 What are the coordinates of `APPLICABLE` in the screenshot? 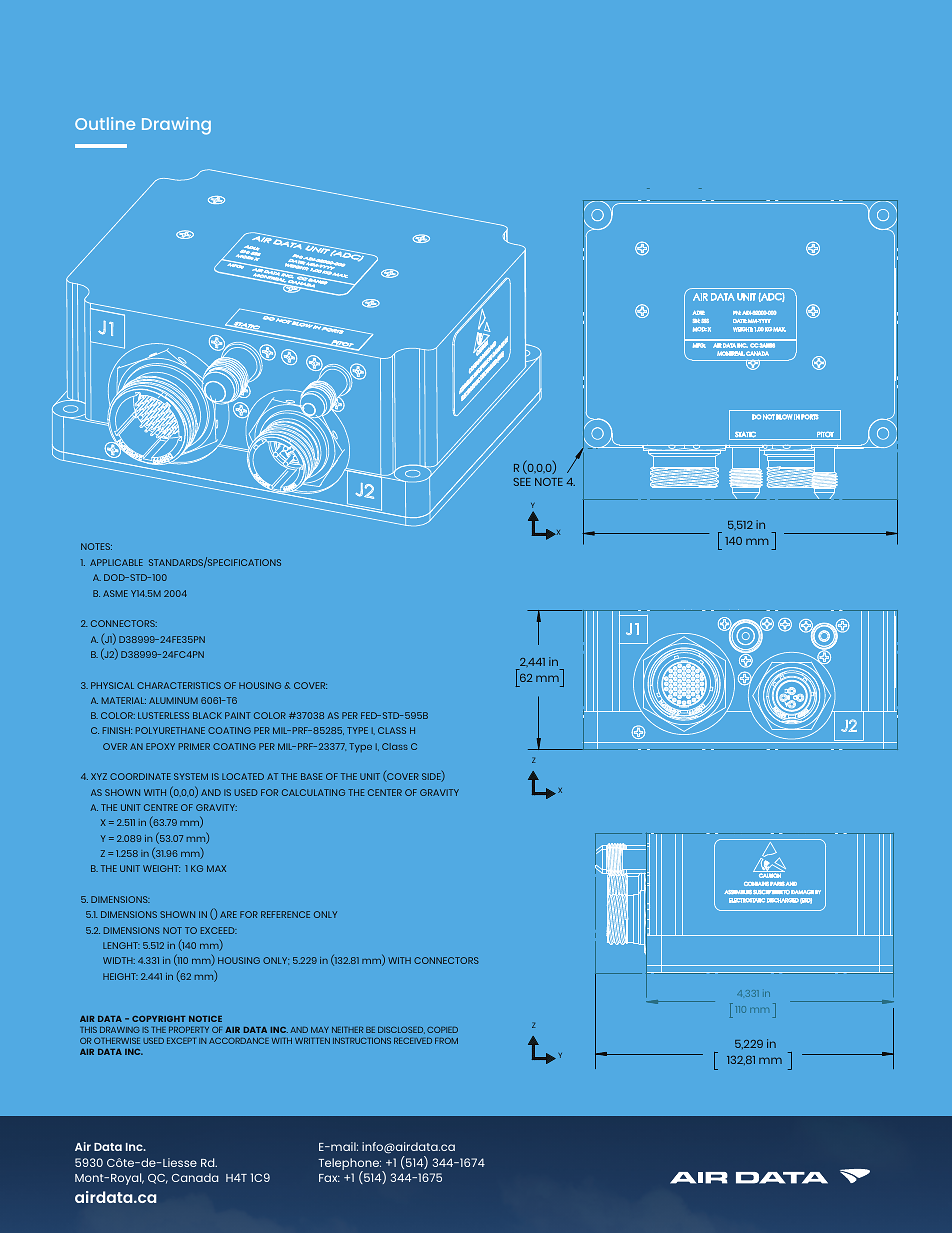 It's located at (116, 562).
